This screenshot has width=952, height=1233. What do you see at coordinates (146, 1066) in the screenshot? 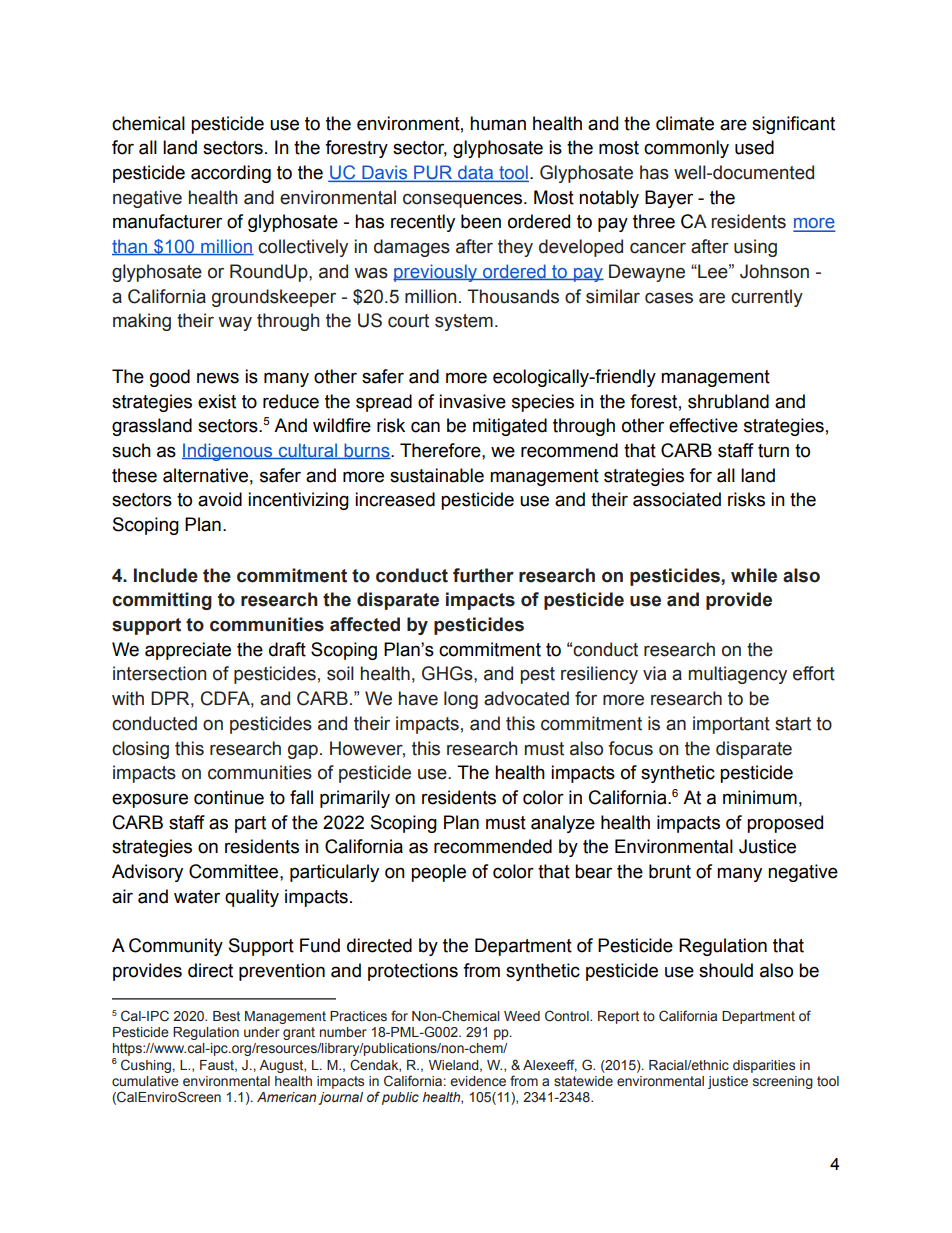
I see `Cushing` at bounding box center [146, 1066].
